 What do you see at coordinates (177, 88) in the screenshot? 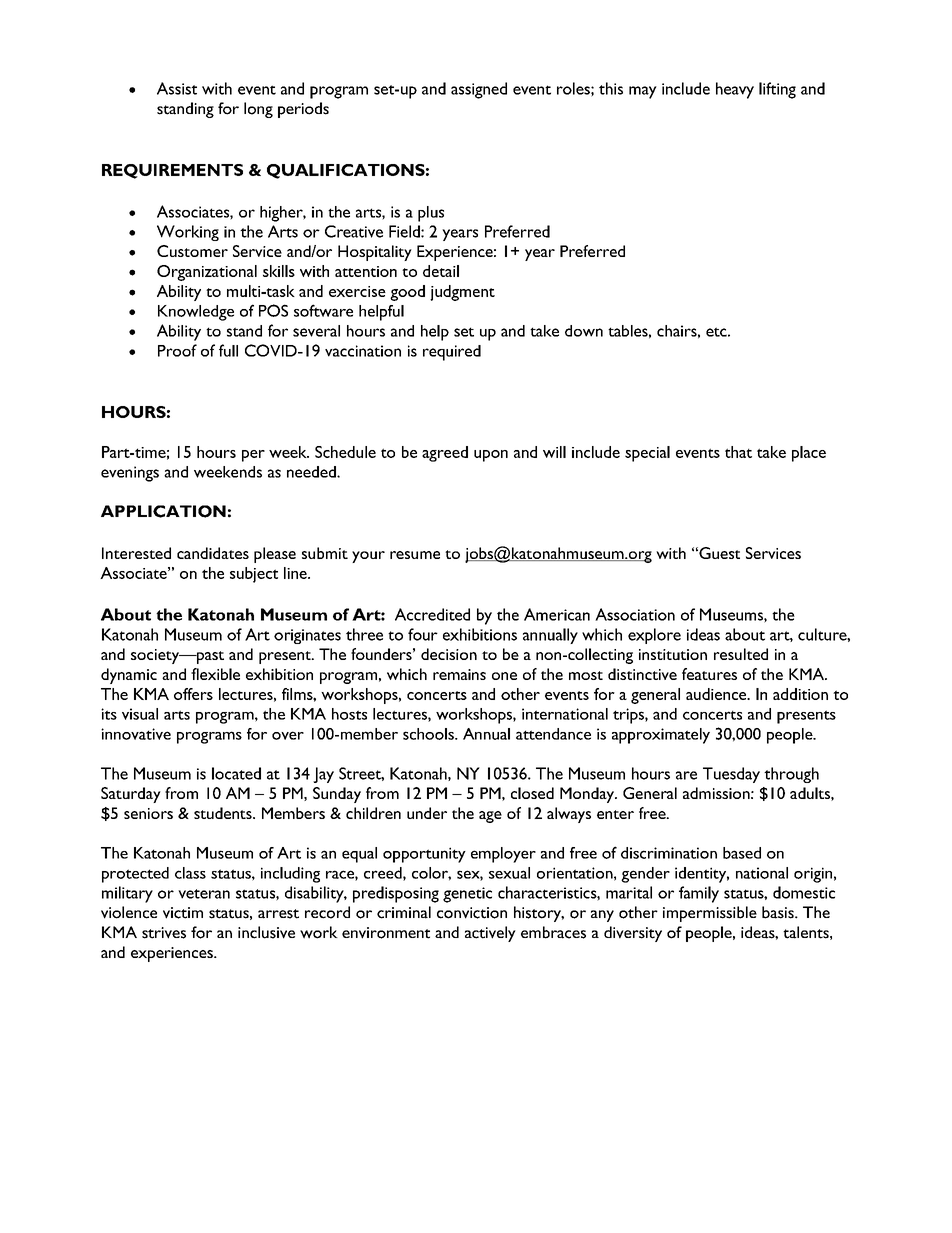
I see `Assist` at bounding box center [177, 88].
